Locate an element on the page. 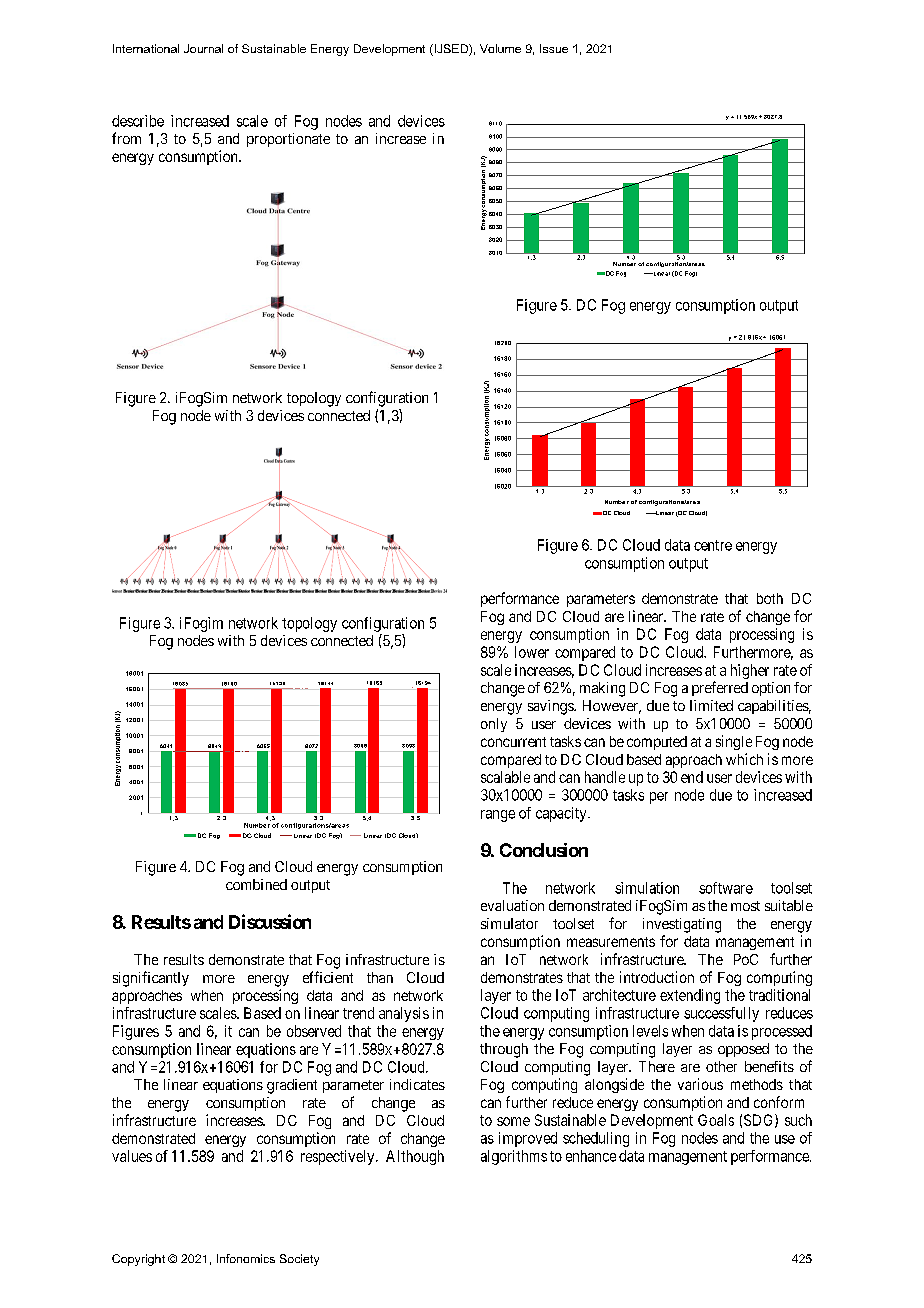 The height and width of the document is (1308, 924). centre is located at coordinates (713, 545).
